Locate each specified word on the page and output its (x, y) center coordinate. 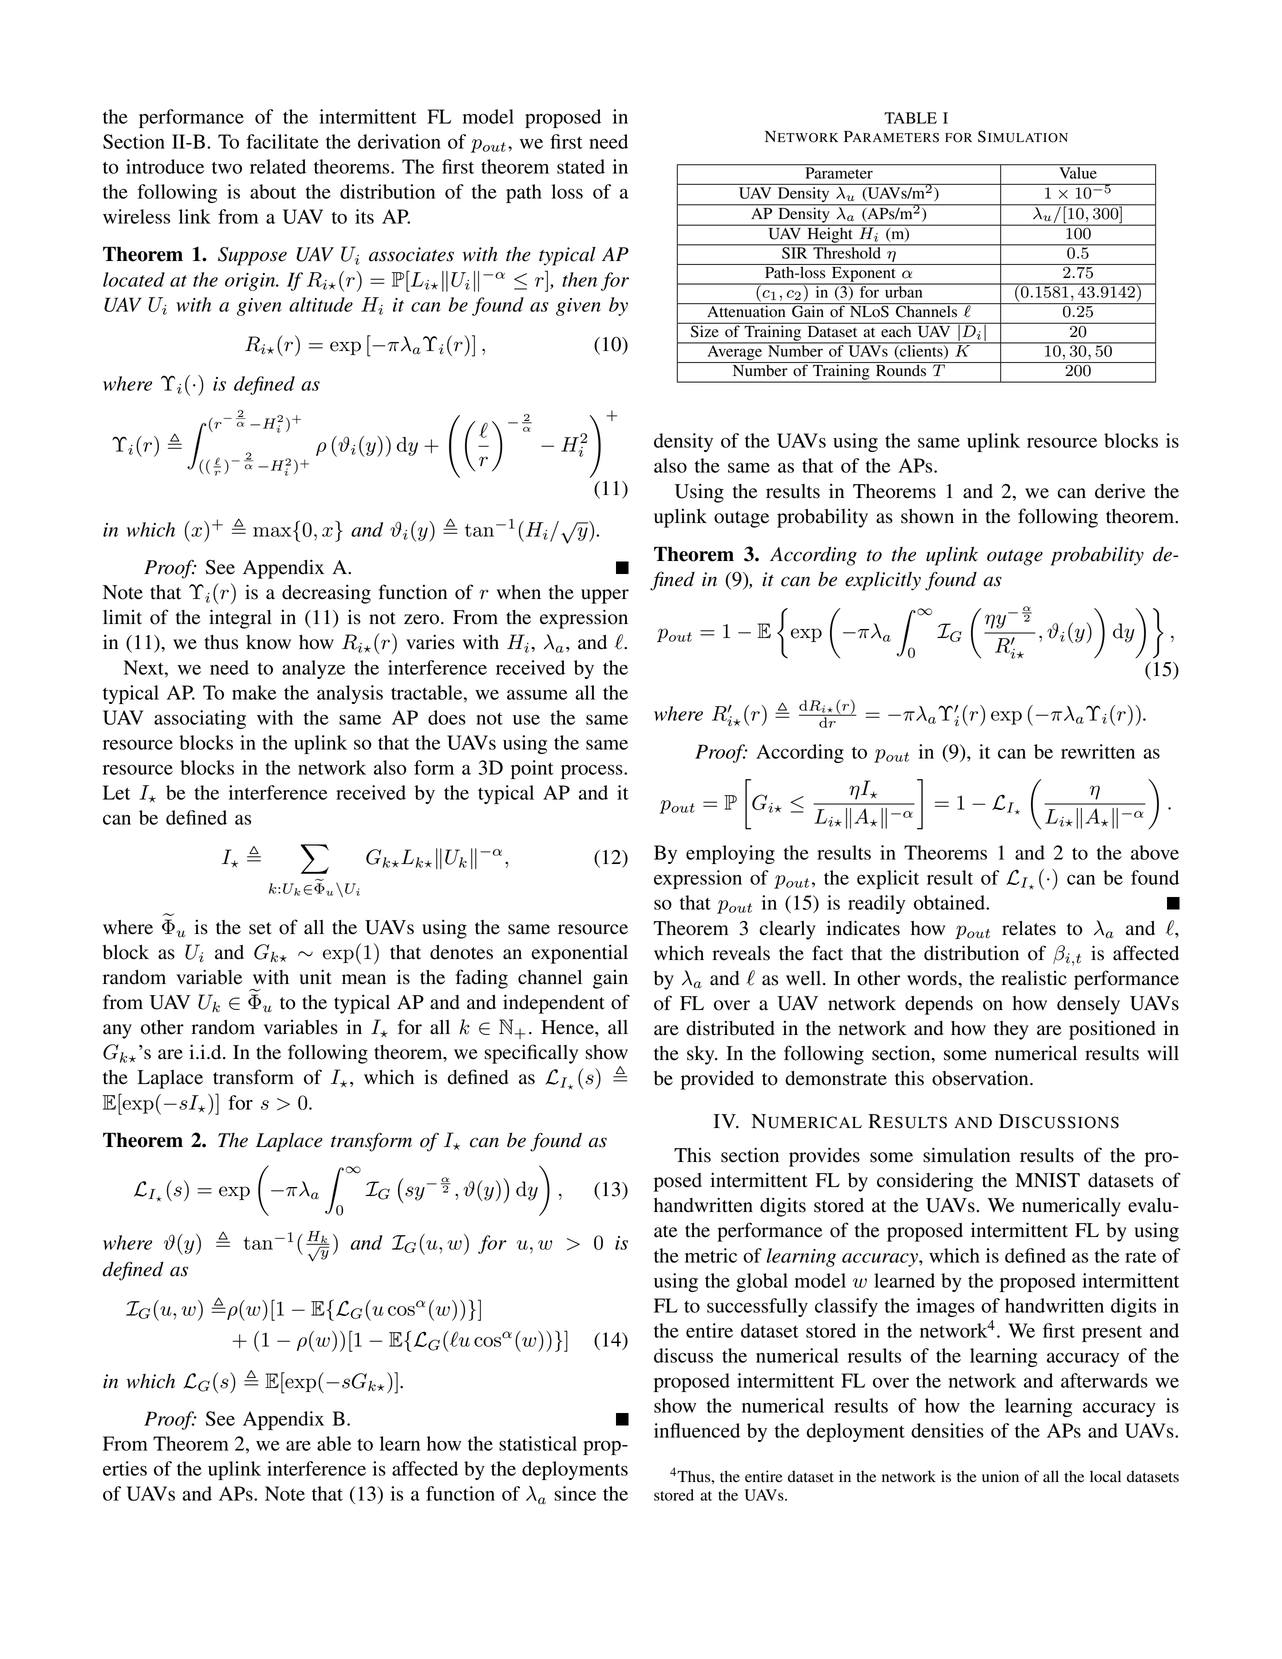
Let (116, 792)
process (593, 771)
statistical (538, 1443)
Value (1078, 171)
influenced (697, 1430)
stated (581, 166)
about (273, 191)
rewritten (1098, 751)
